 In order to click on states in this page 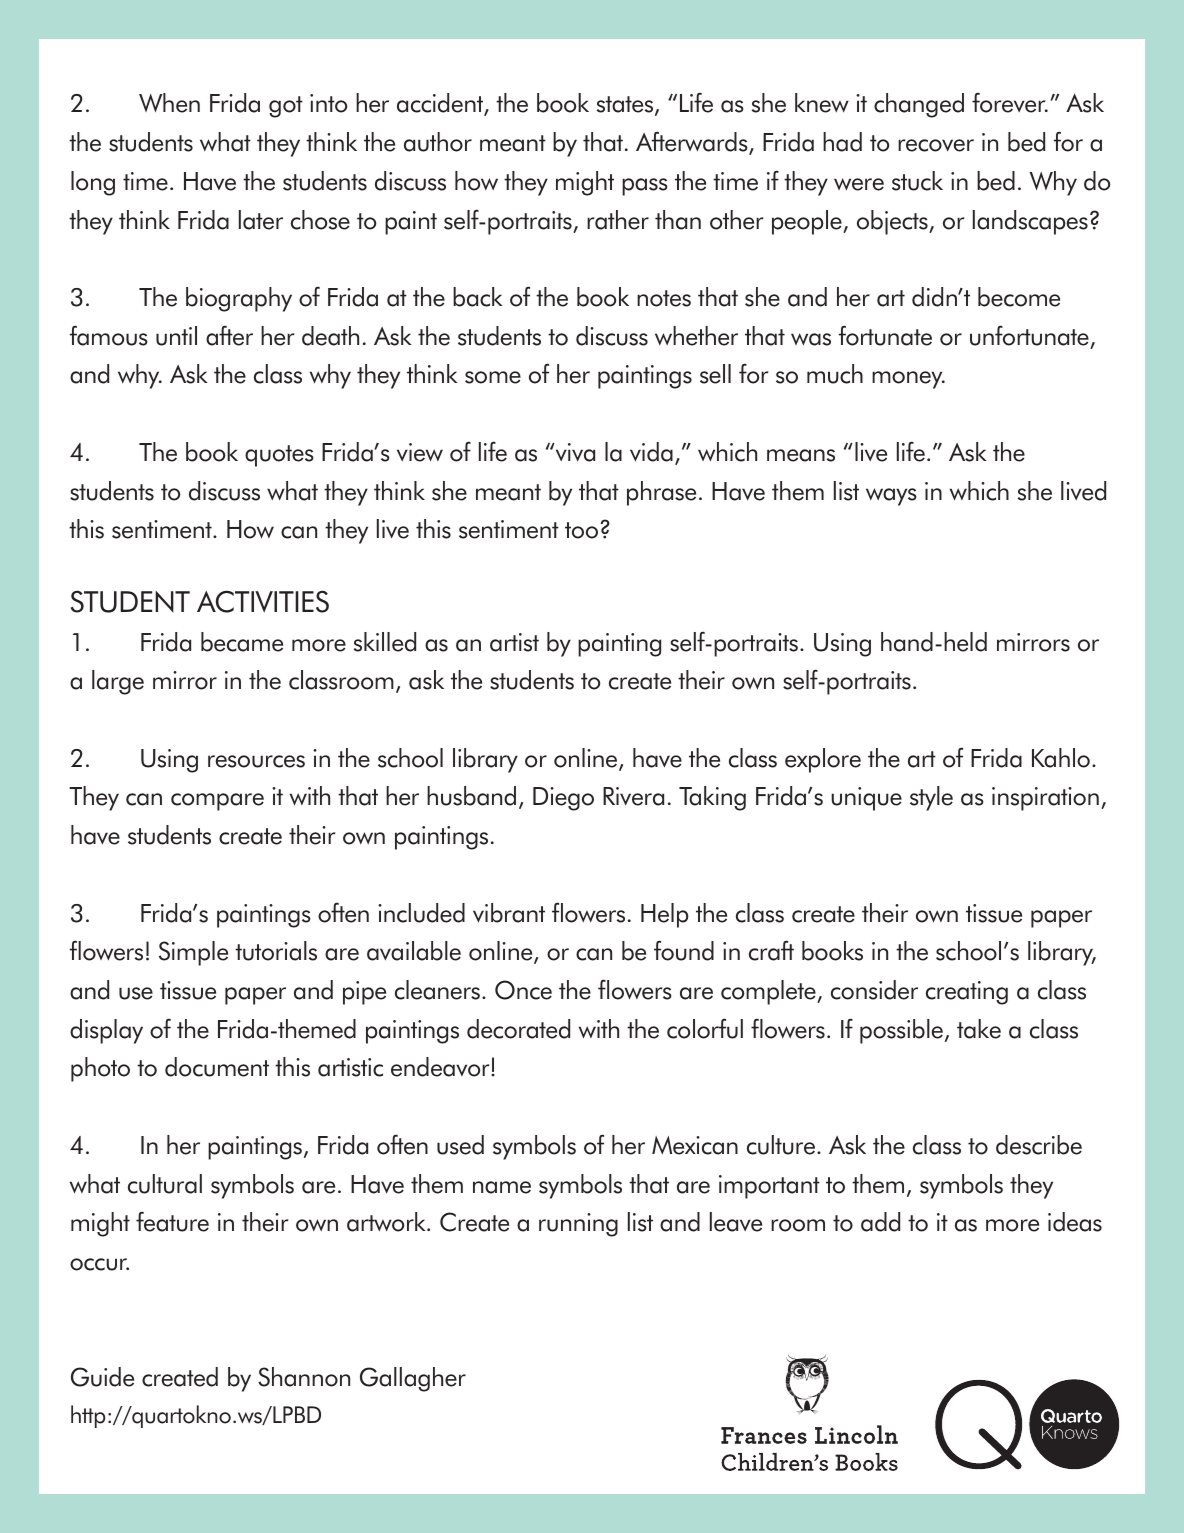, I will do `click(626, 106)`.
